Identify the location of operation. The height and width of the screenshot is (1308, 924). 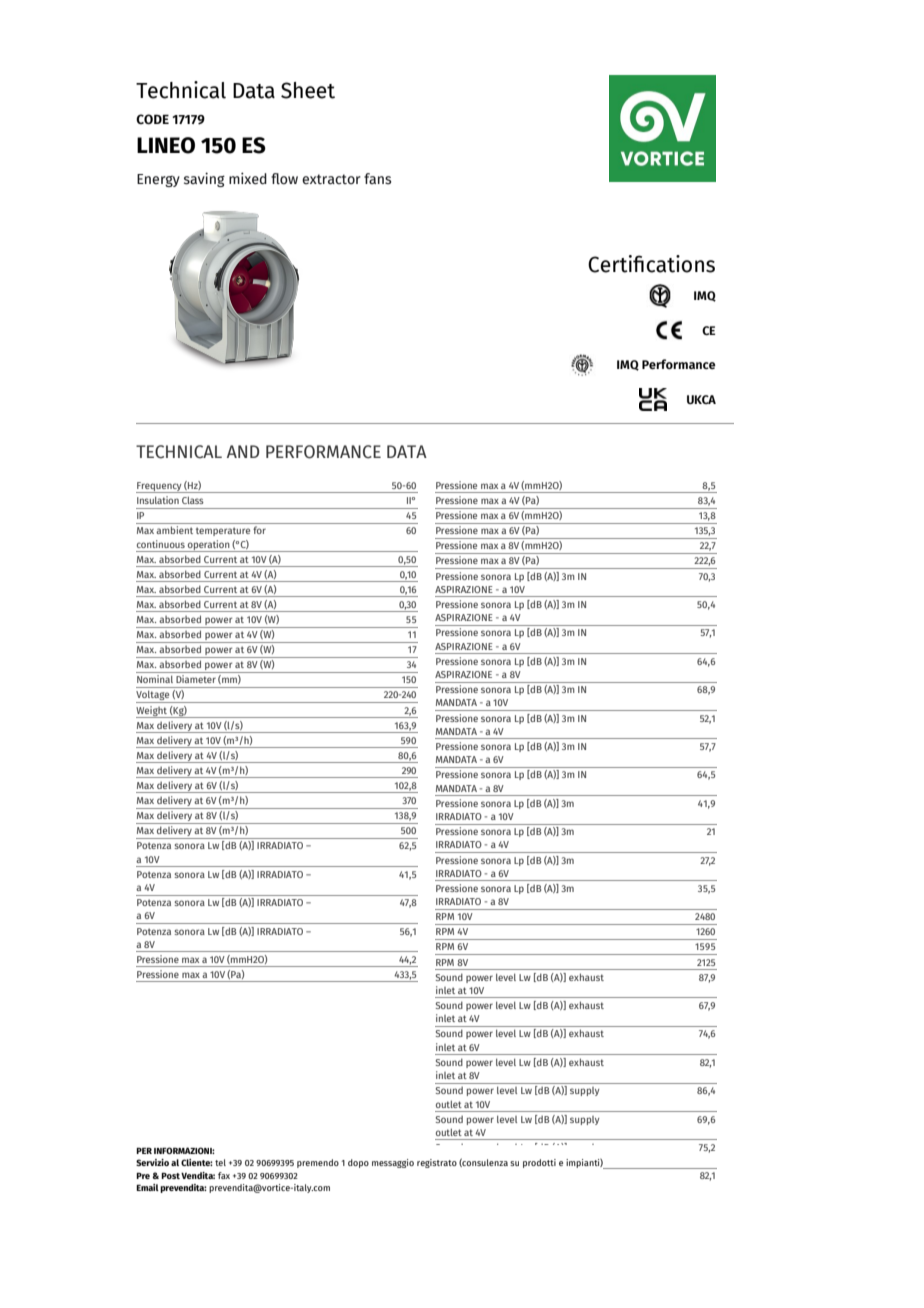
(209, 546).
